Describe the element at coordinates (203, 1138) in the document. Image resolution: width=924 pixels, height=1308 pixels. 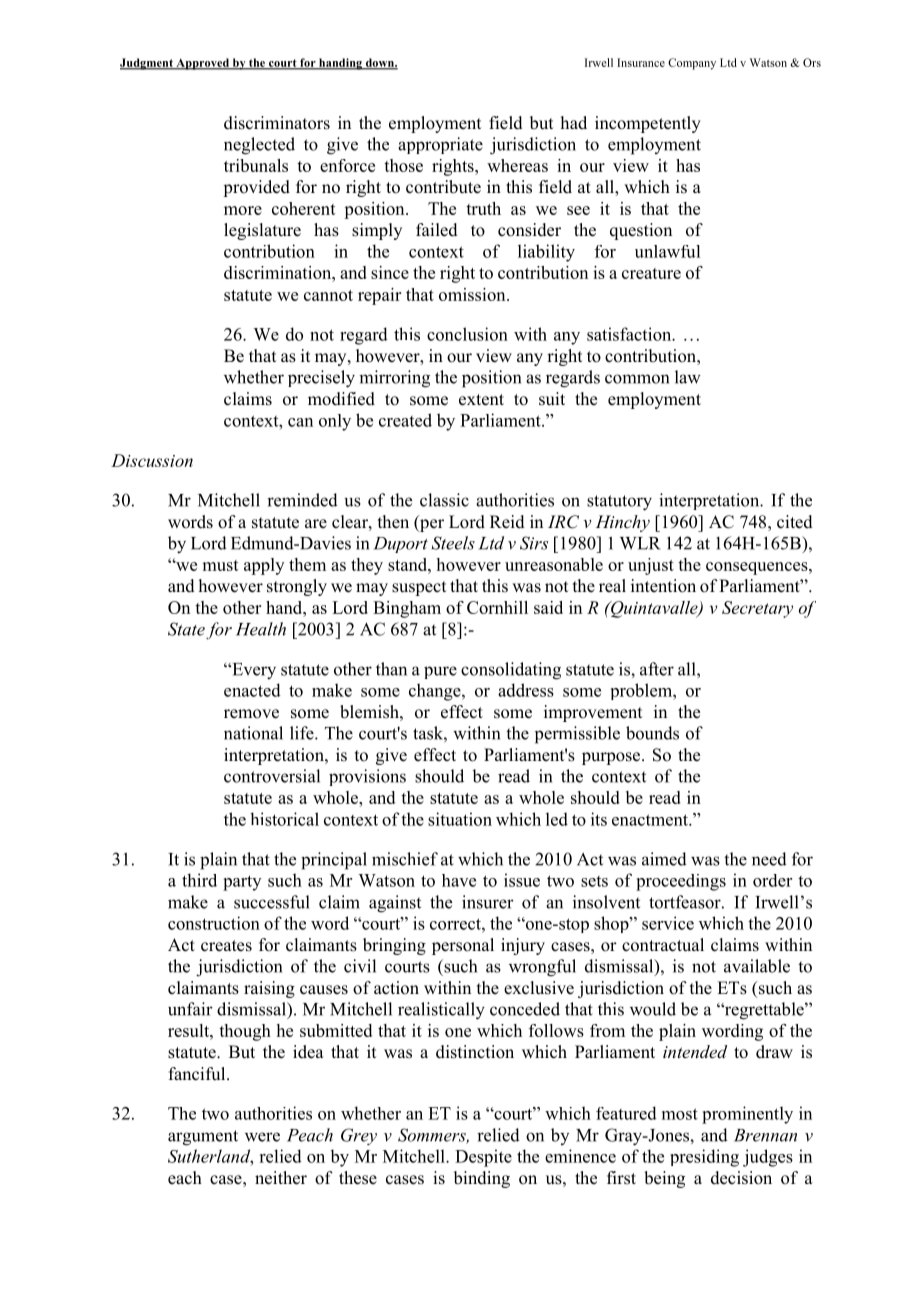
I see `argument` at that location.
